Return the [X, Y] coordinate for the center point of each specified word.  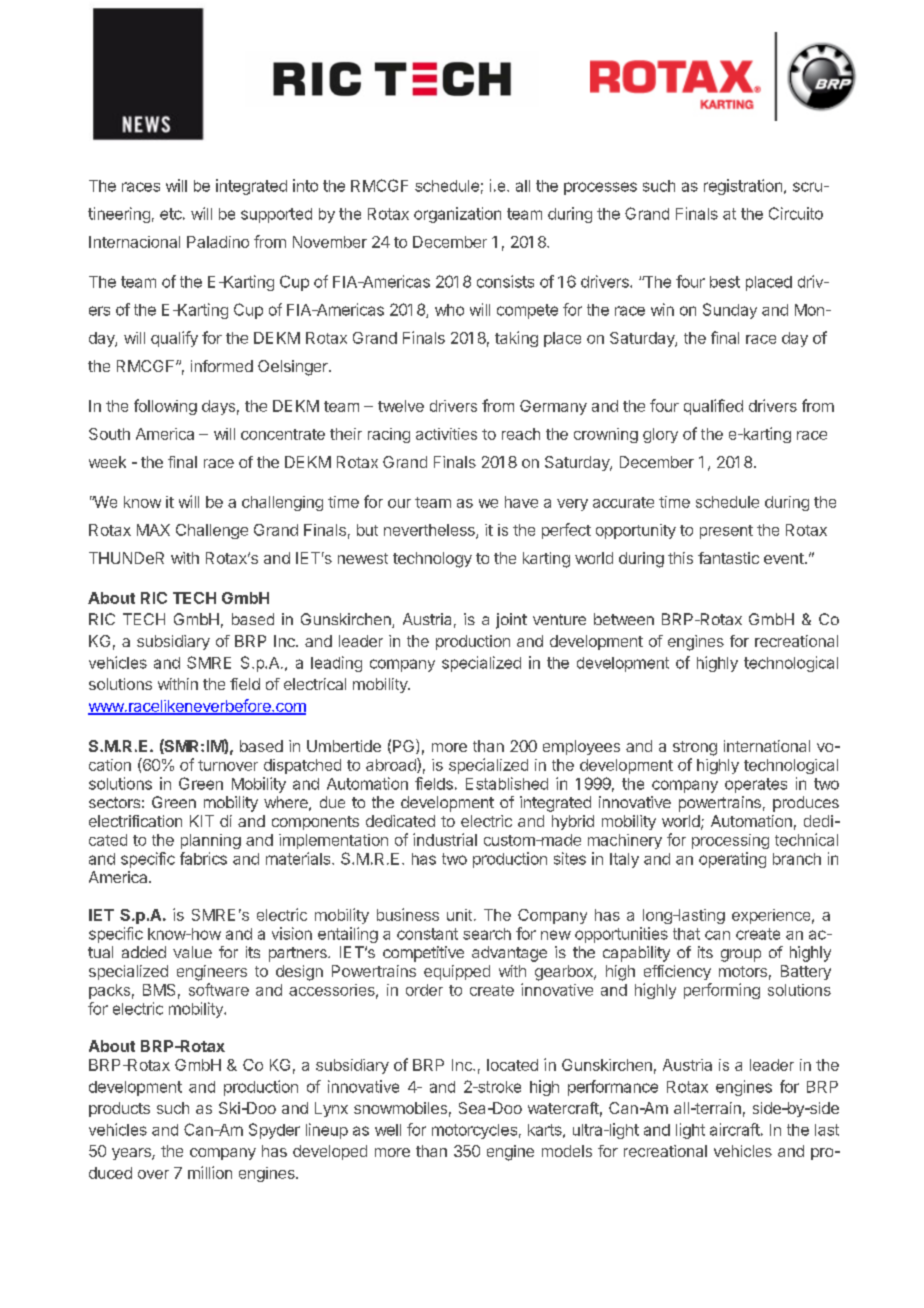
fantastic [728, 558]
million [210, 1172]
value [192, 952]
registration [743, 187]
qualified [713, 407]
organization [457, 215]
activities [446, 434]
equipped [457, 972]
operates [756, 785]
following [165, 407]
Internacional [134, 242]
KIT [202, 821]
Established [507, 783]
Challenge [212, 531]
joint [511, 621]
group [741, 955]
